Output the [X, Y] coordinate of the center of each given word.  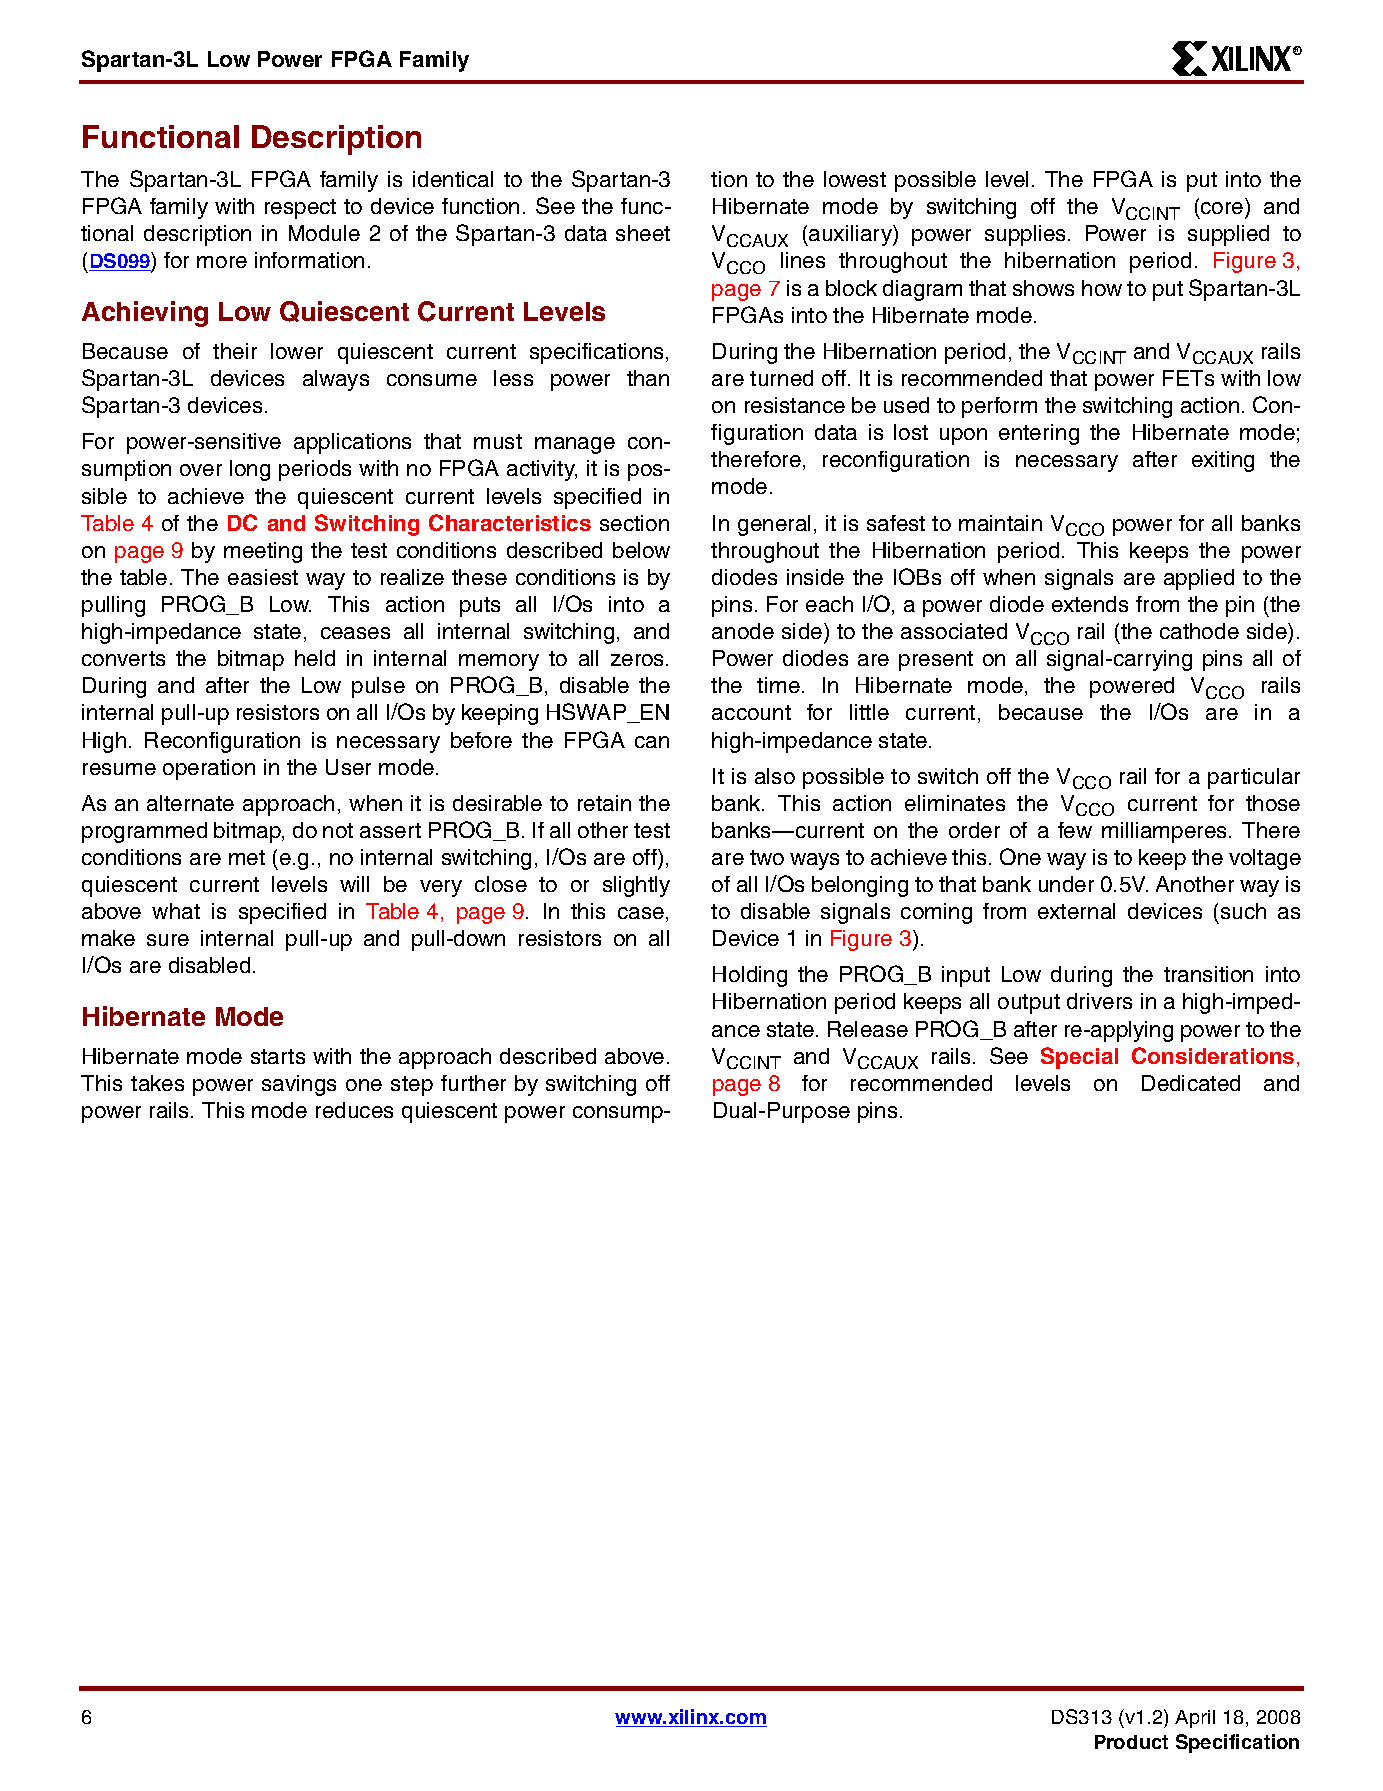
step [412, 1086]
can [652, 742]
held [315, 658]
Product [1131, 1742]
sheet [643, 233]
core [1220, 209]
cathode [1199, 631]
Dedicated [1191, 1083]
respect [300, 209]
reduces [354, 1110]
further [473, 1083]
